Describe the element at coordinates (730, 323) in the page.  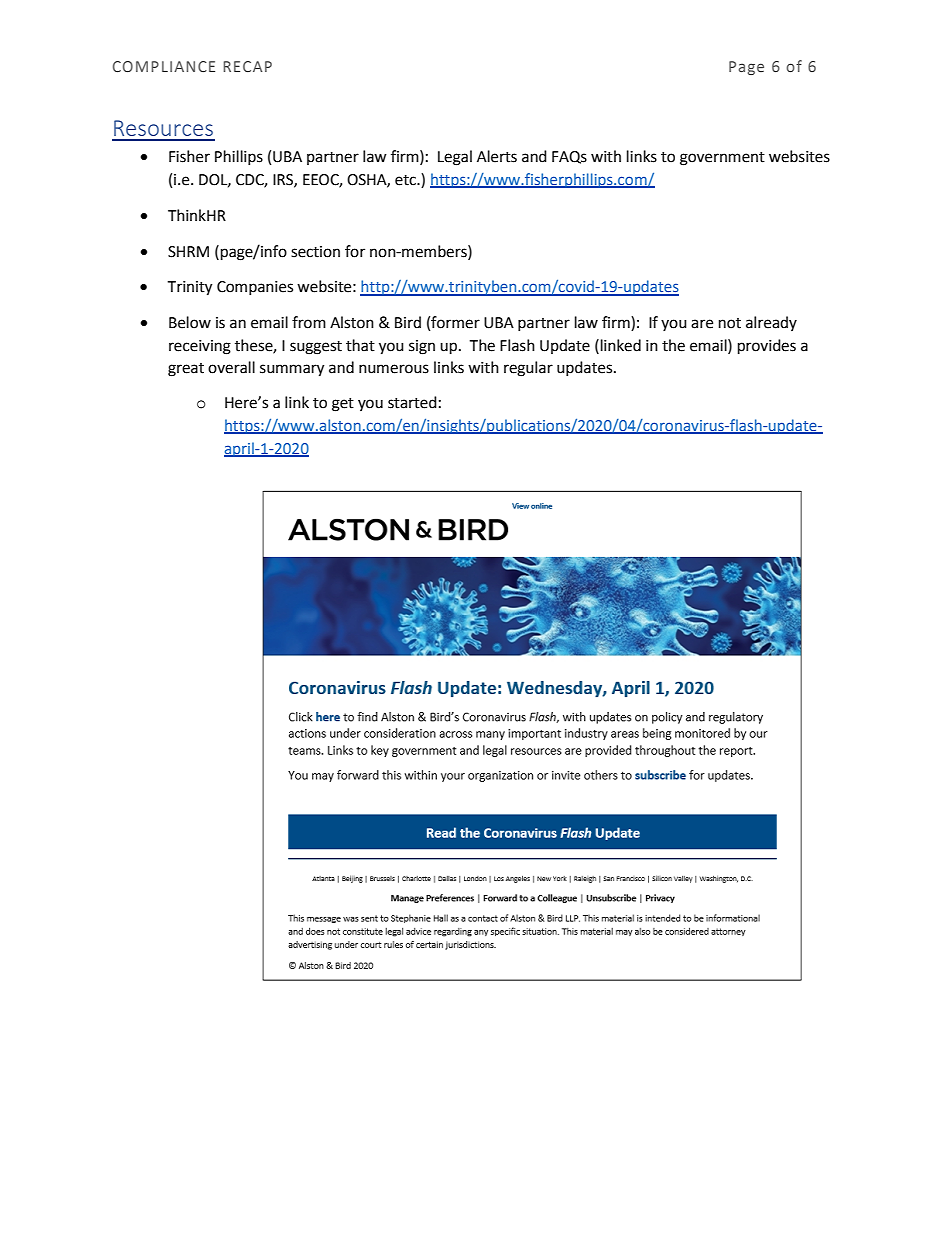
I see `not` at that location.
